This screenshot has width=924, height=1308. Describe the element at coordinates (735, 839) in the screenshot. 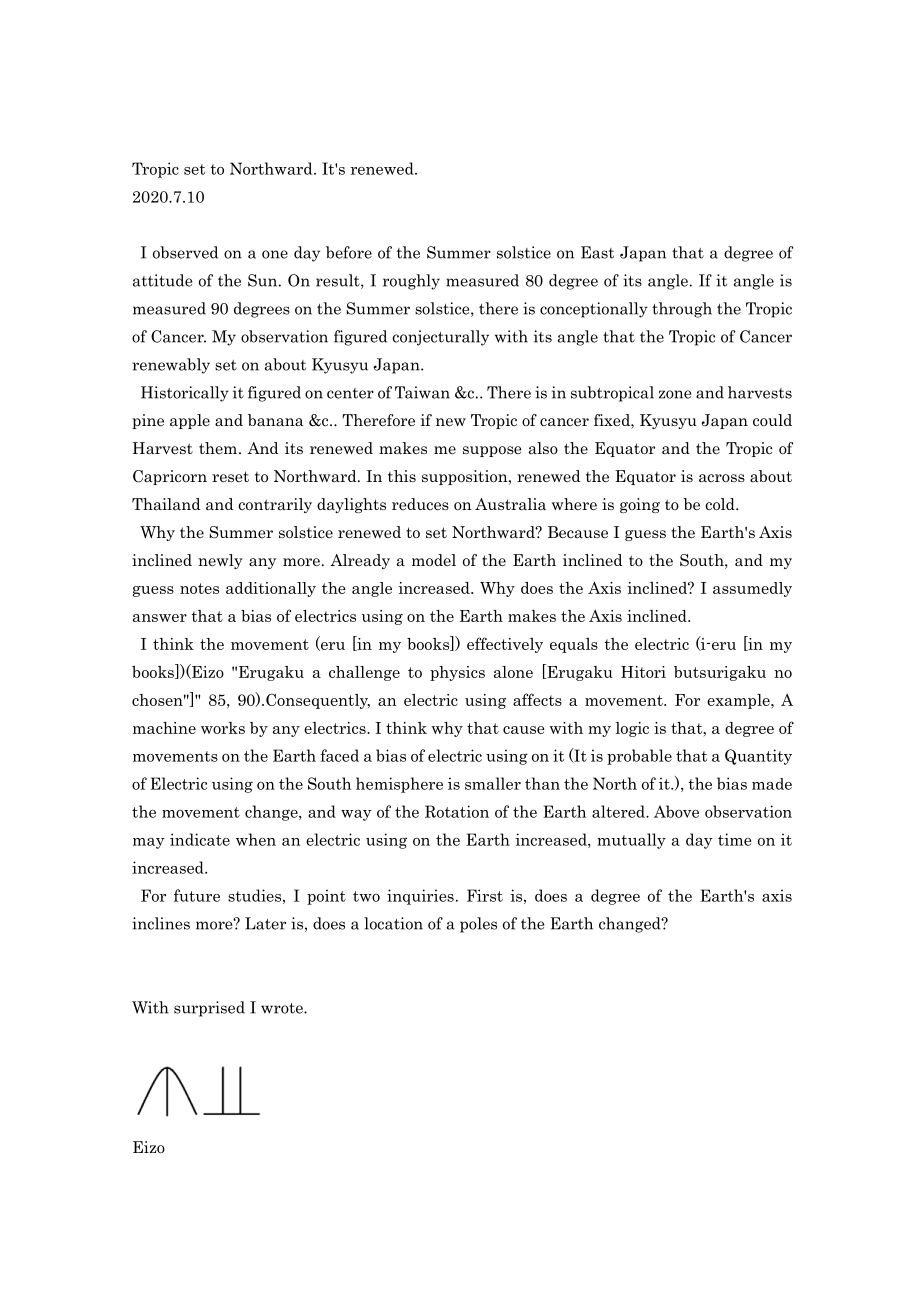

I see `time` at that location.
